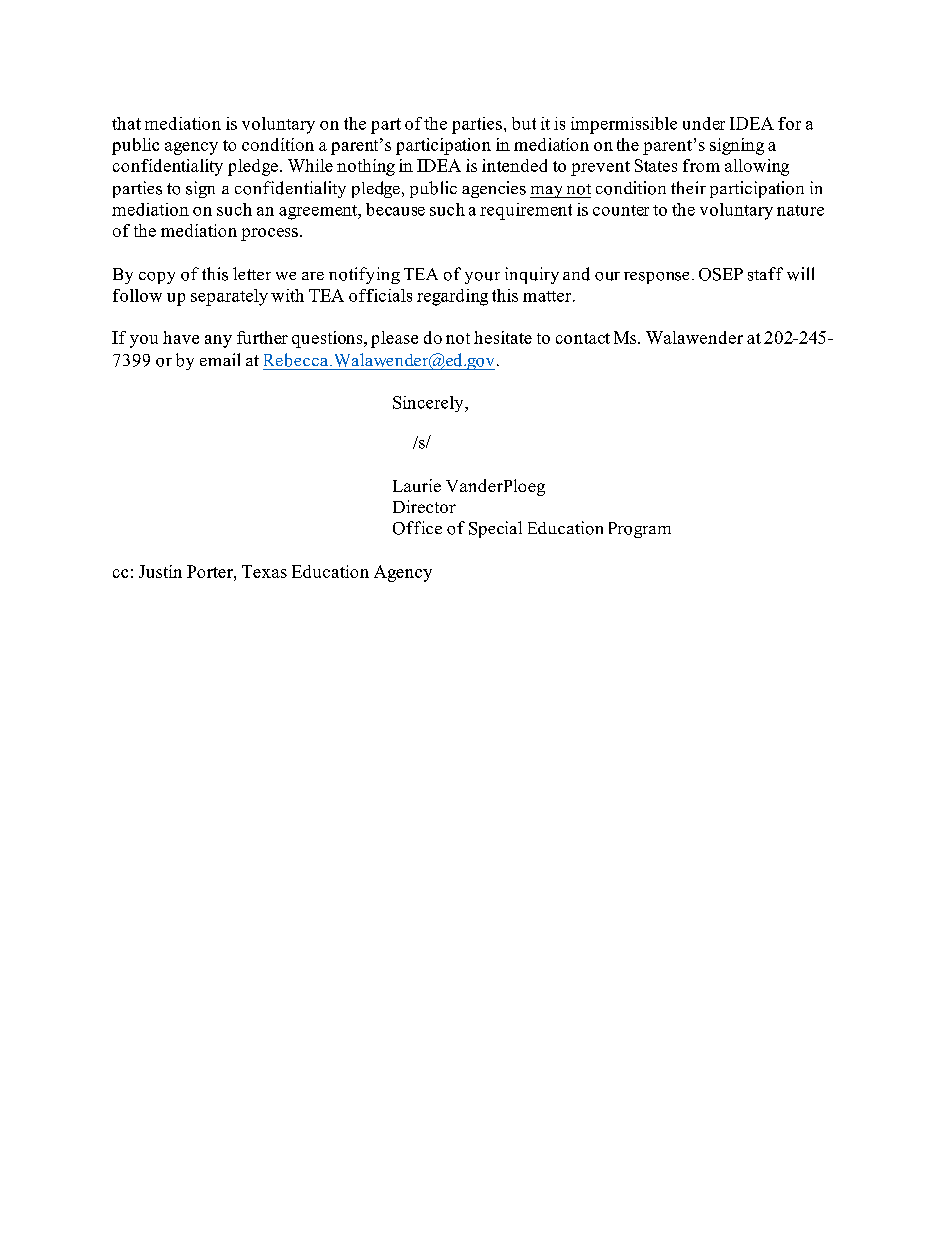 The width and height of the page is (952, 1233). Describe the element at coordinates (495, 529) in the page. I see `Special` at that location.
